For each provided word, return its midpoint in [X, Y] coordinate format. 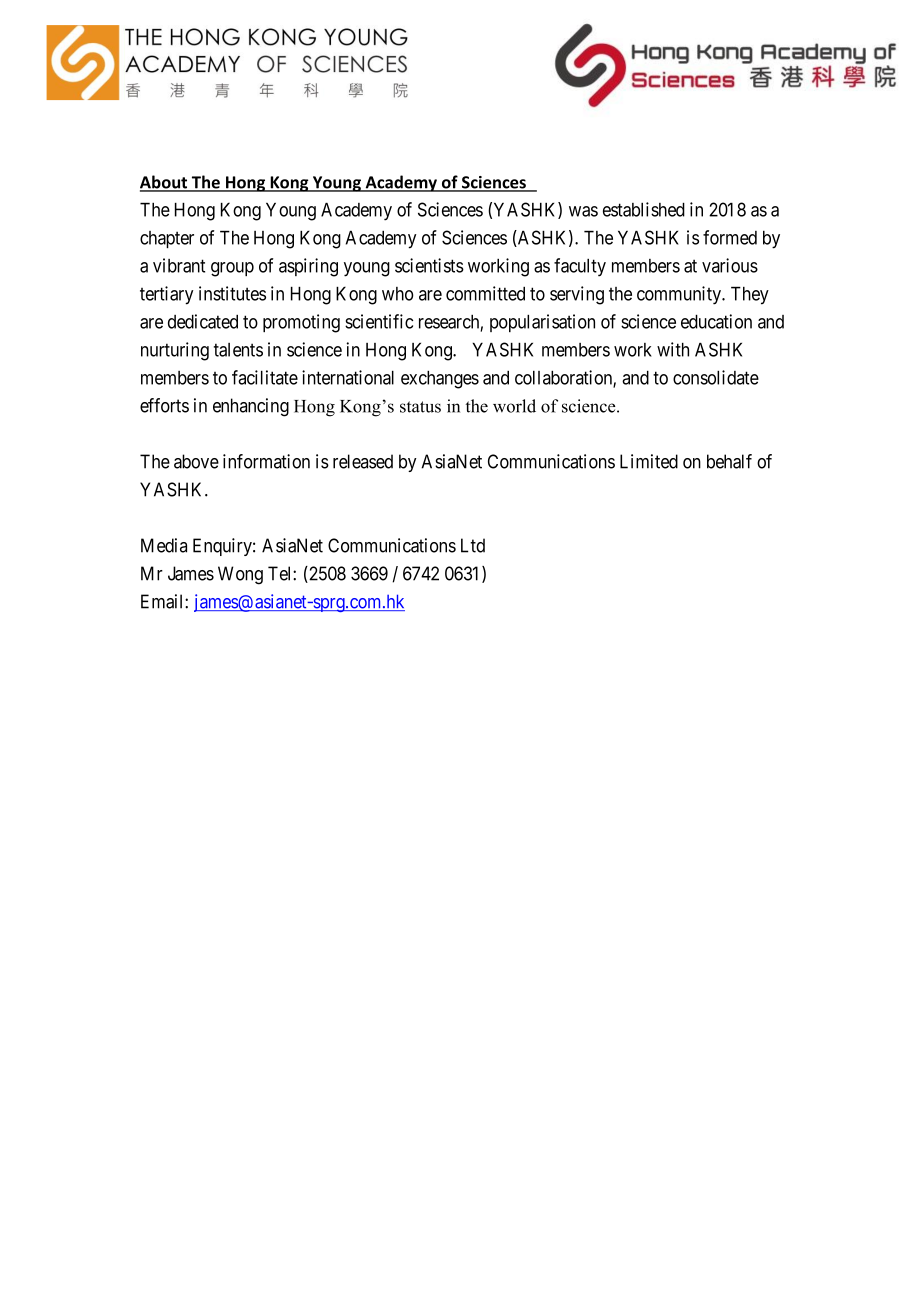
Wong [240, 575]
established [644, 209]
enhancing [251, 407]
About [165, 183]
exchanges [440, 379]
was [583, 211]
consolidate [716, 377]
